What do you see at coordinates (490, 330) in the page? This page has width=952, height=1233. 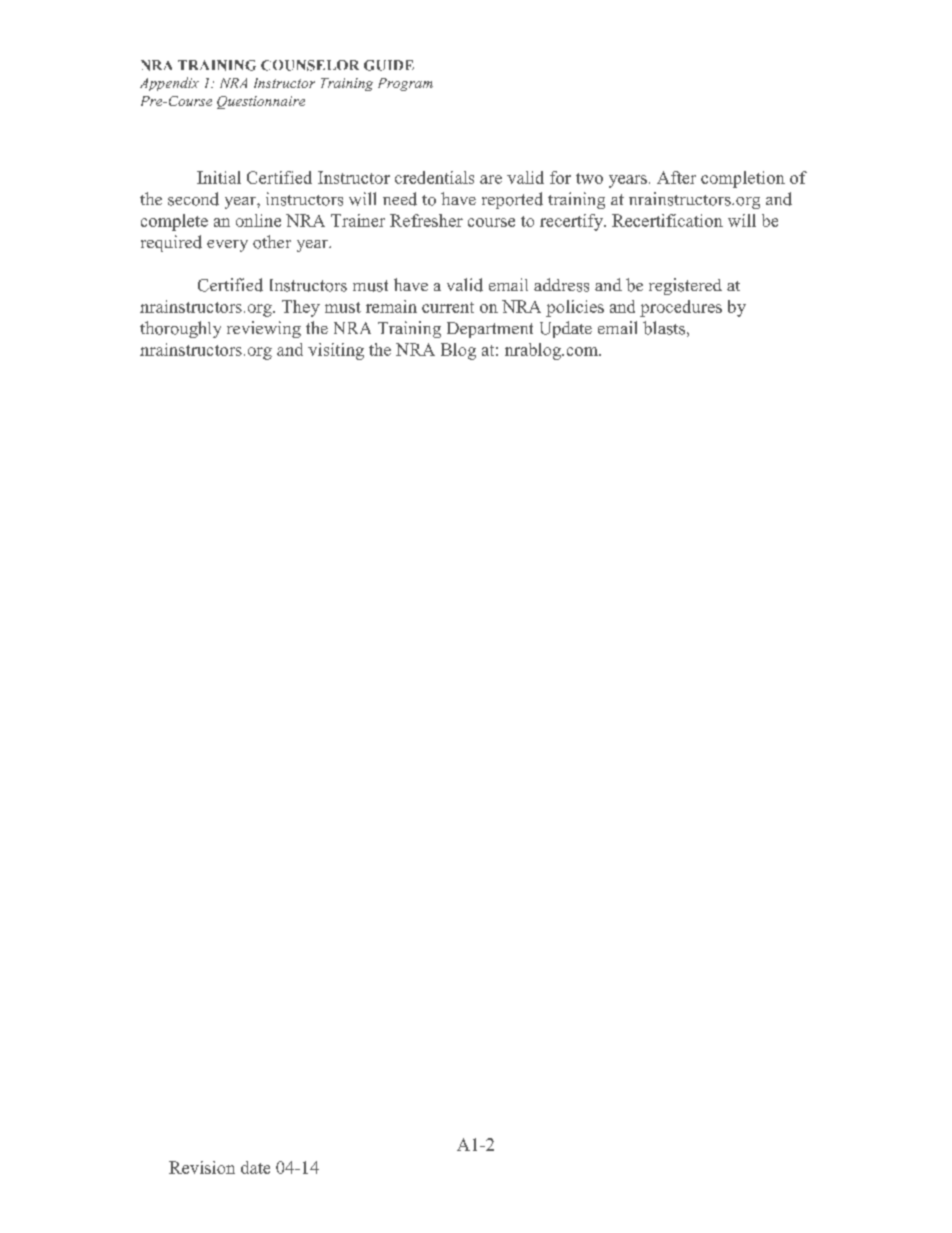 I see `Department` at bounding box center [490, 330].
